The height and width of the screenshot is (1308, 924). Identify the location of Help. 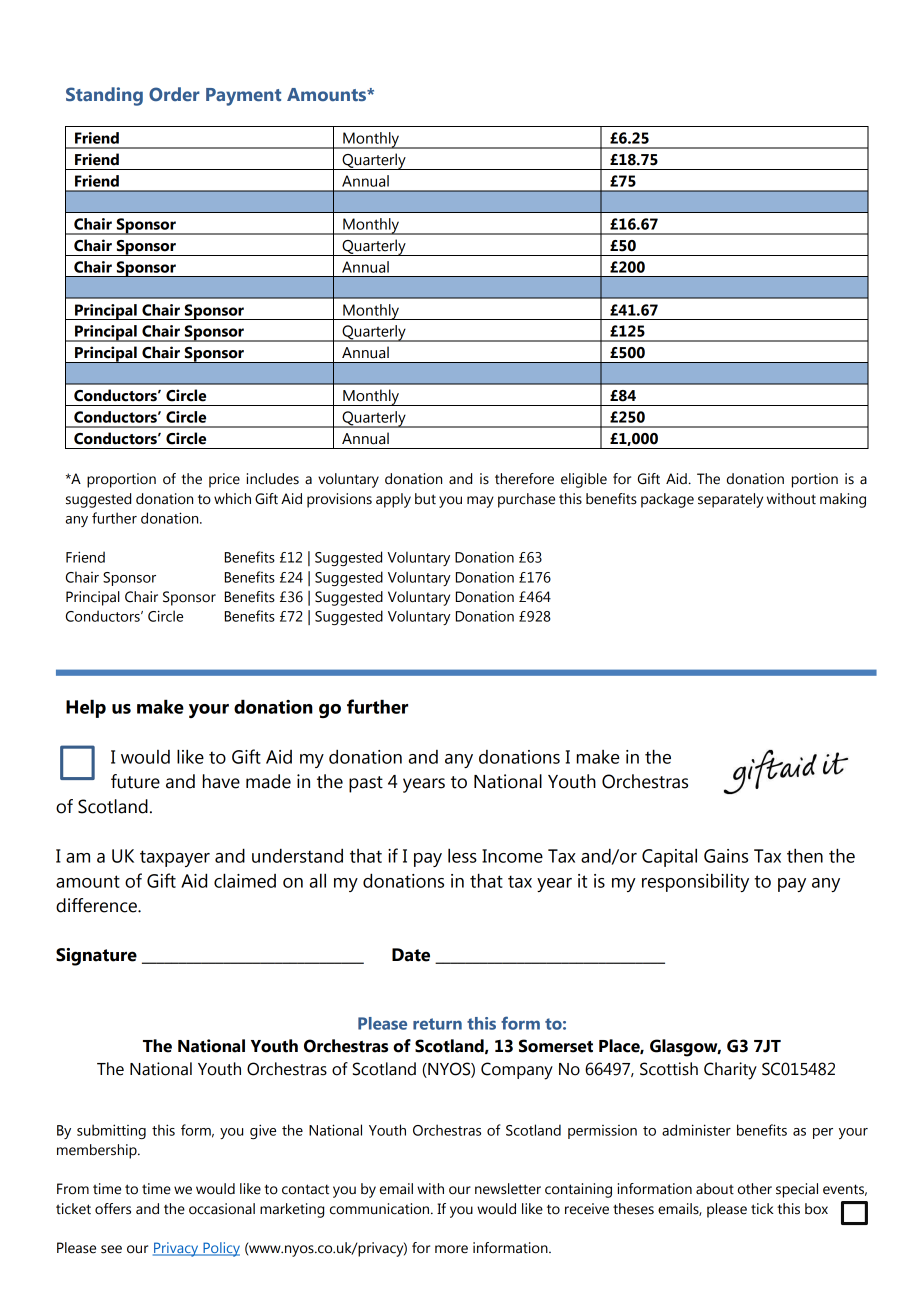
(86, 708).
